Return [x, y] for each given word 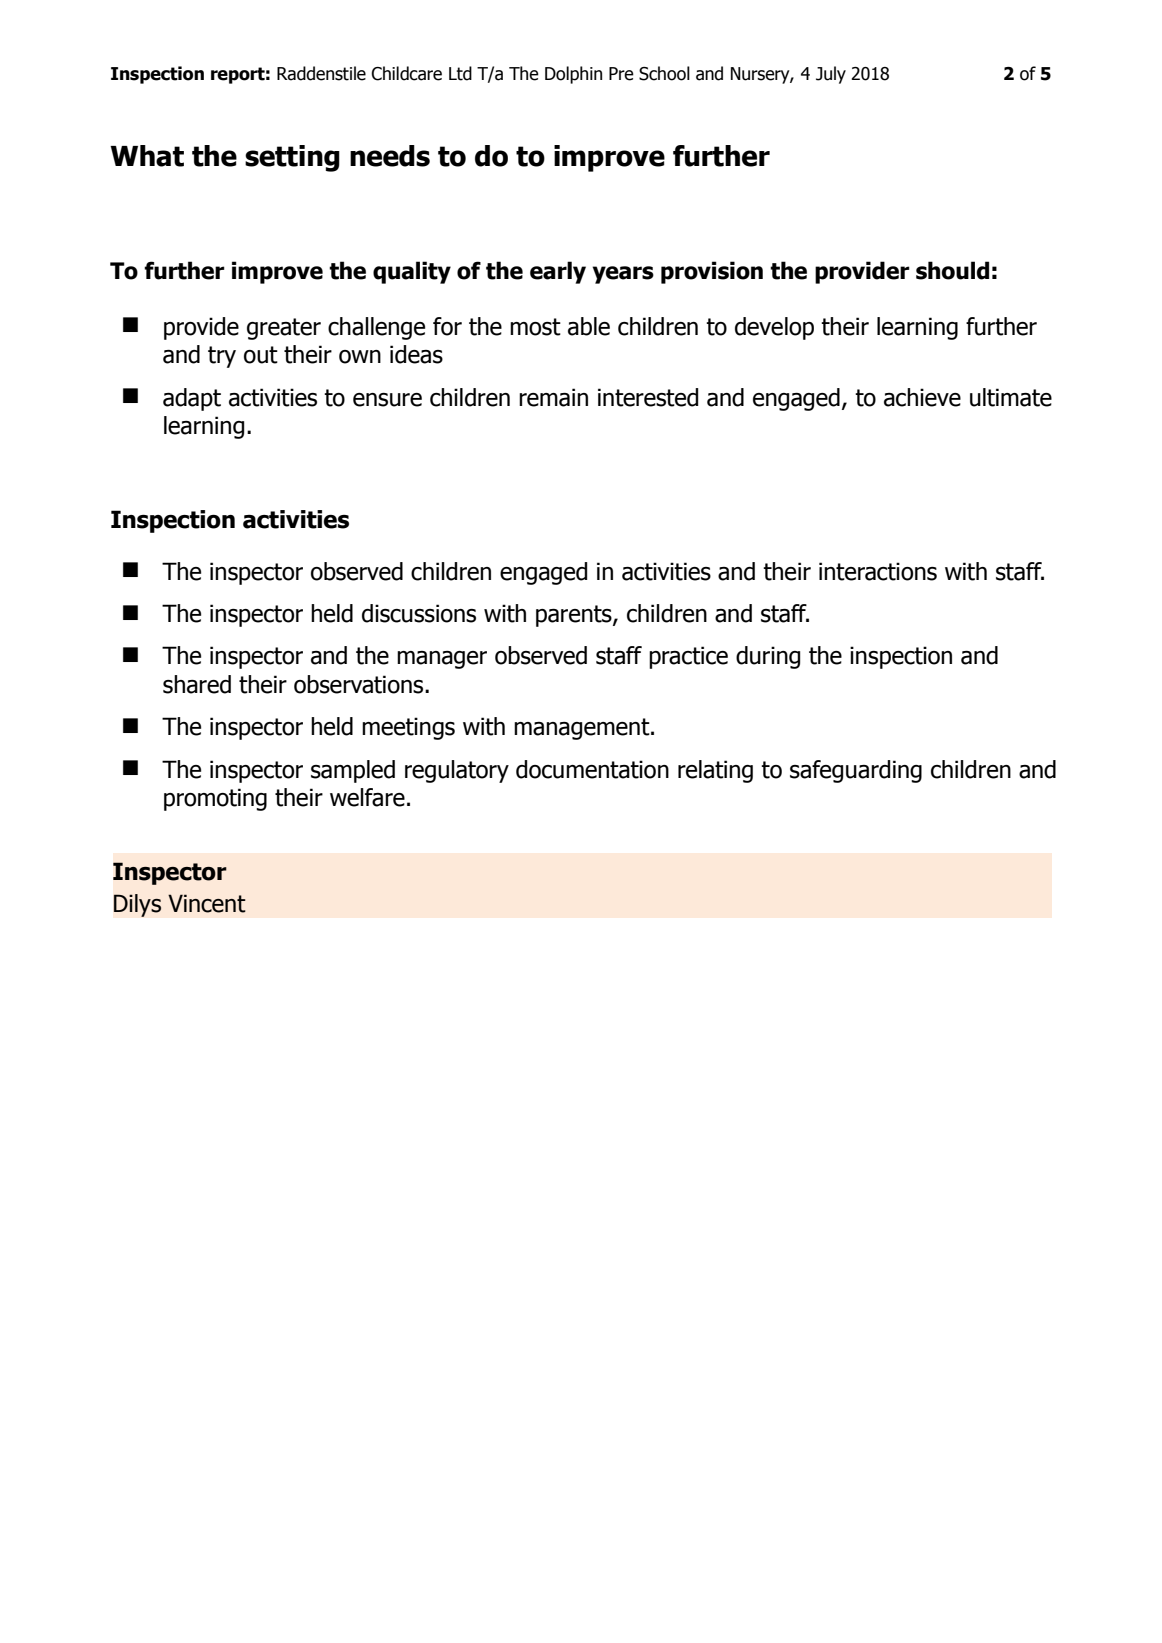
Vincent [207, 903]
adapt [192, 399]
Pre [621, 74]
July [831, 75]
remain [553, 397]
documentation [592, 769]
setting [292, 158]
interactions [878, 571]
